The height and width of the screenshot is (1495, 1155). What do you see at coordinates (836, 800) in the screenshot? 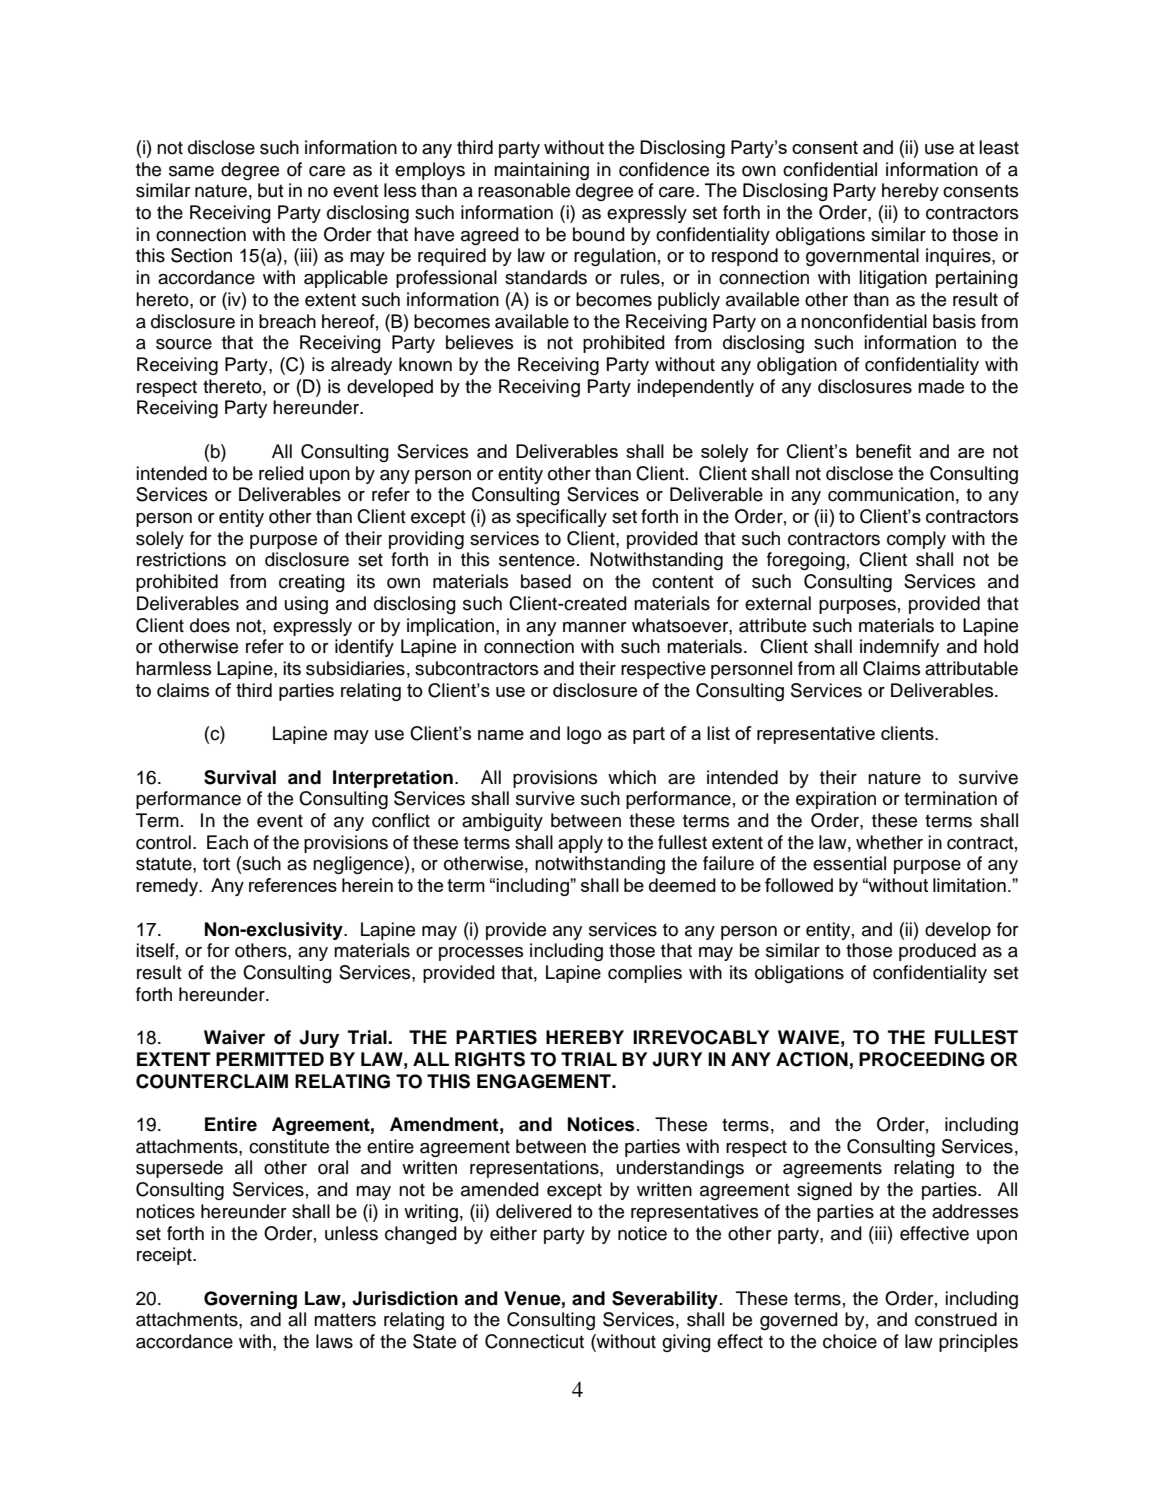
I see `expiration` at bounding box center [836, 800].
